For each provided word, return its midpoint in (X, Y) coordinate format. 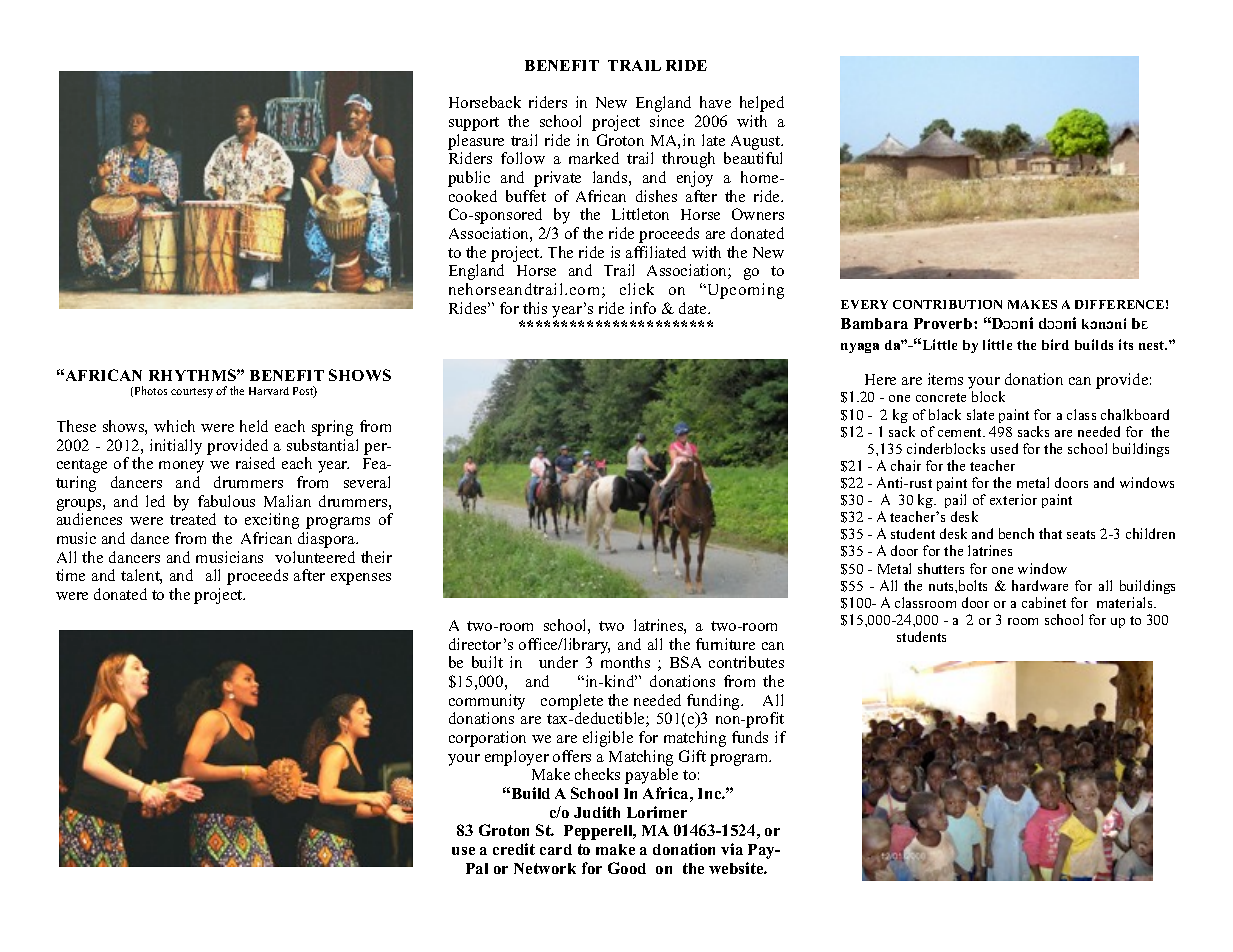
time (70, 575)
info (643, 308)
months (625, 662)
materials (1126, 602)
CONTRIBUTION (947, 304)
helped (762, 104)
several (367, 482)
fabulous (226, 501)
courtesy (192, 393)
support (474, 124)
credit (514, 849)
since (667, 121)
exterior (1013, 499)
